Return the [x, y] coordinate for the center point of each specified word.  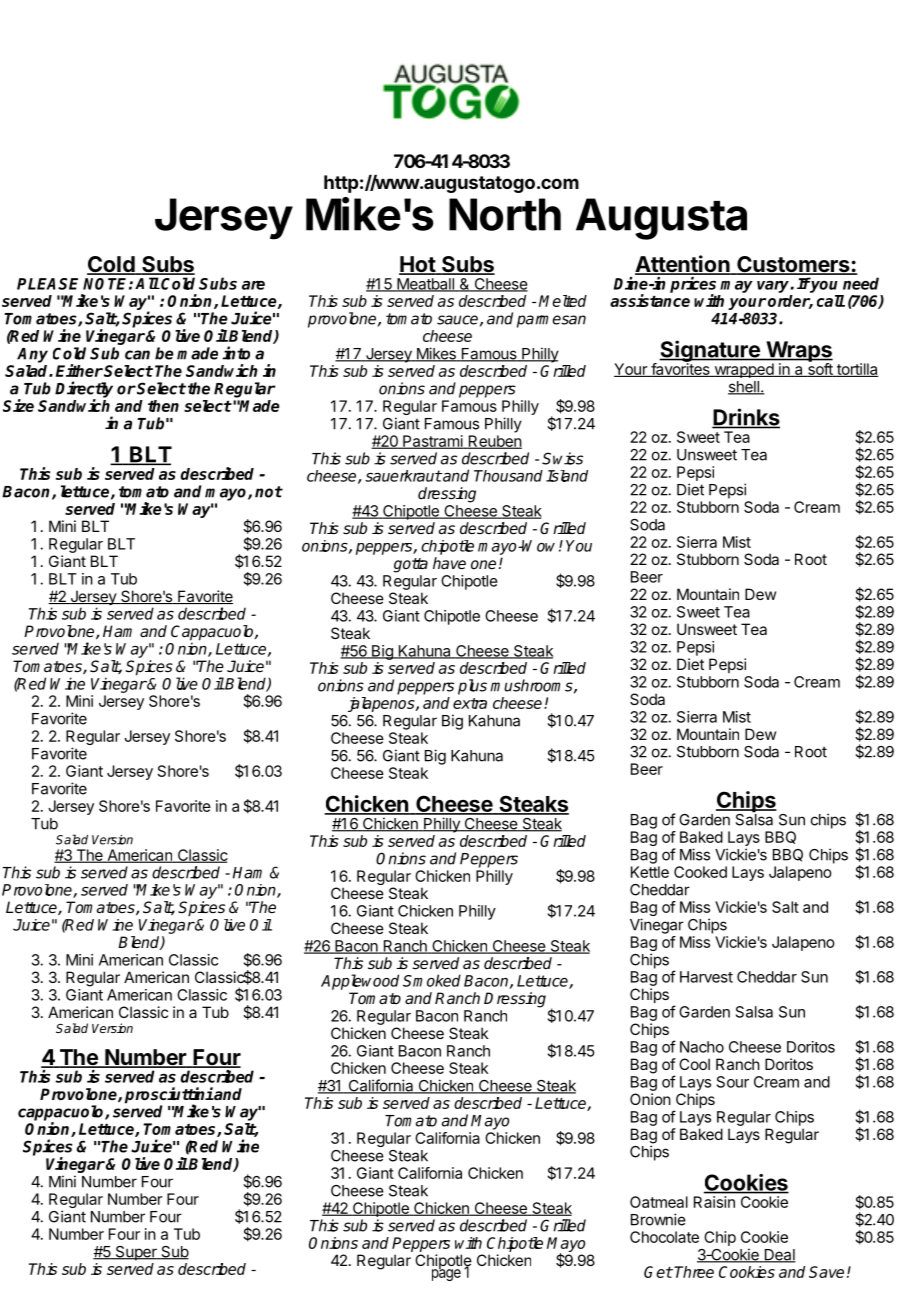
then [163, 406]
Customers [793, 265]
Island [567, 476]
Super [136, 1253]
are [253, 285]
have [449, 563]
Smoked [432, 980]
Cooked [700, 872]
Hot [418, 265]
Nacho [702, 1047]
